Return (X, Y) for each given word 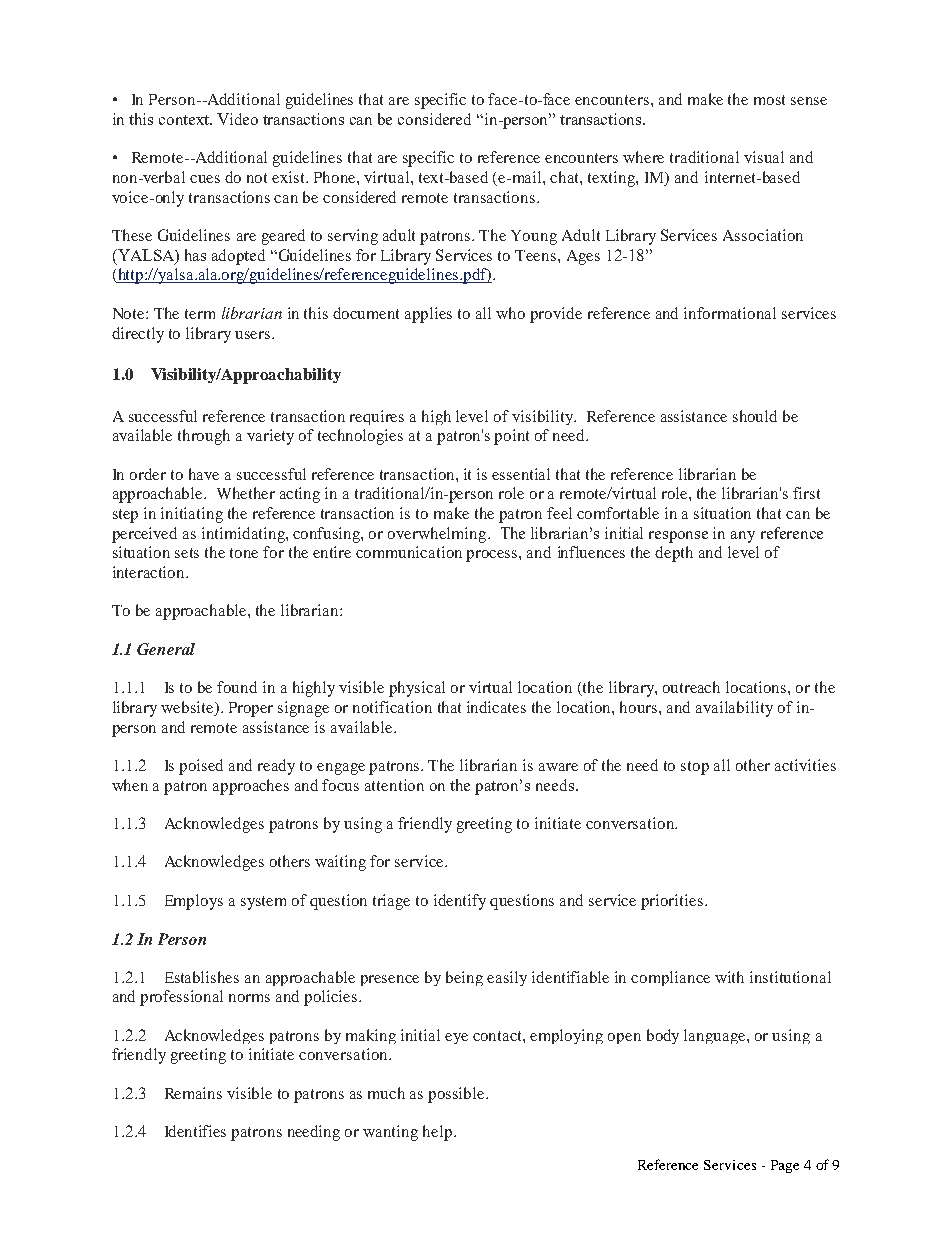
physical (417, 689)
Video (237, 119)
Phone (336, 177)
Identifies (195, 1131)
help (439, 1133)
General (166, 649)
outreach (691, 687)
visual (764, 157)
